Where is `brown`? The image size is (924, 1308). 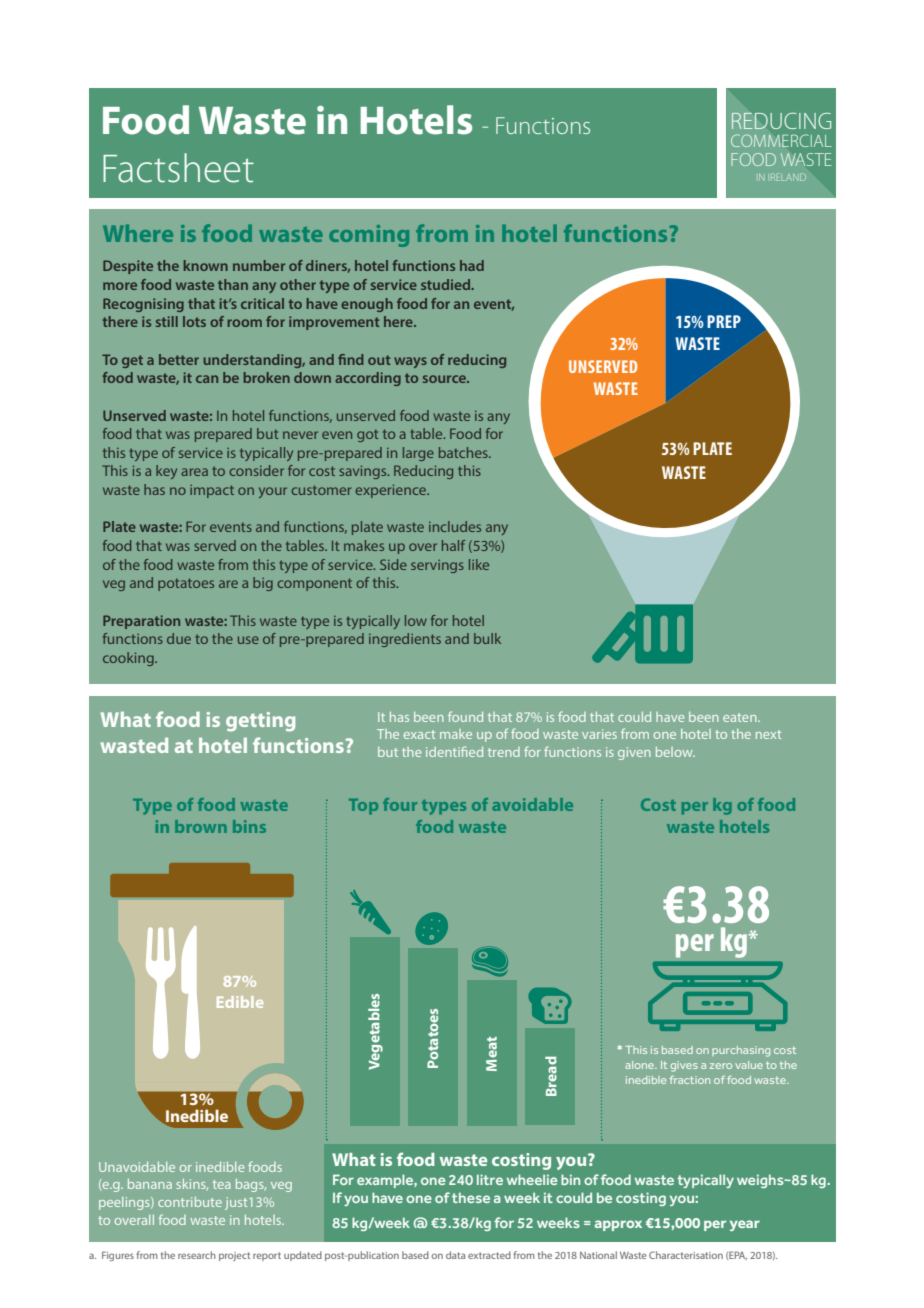 brown is located at coordinates (201, 826).
